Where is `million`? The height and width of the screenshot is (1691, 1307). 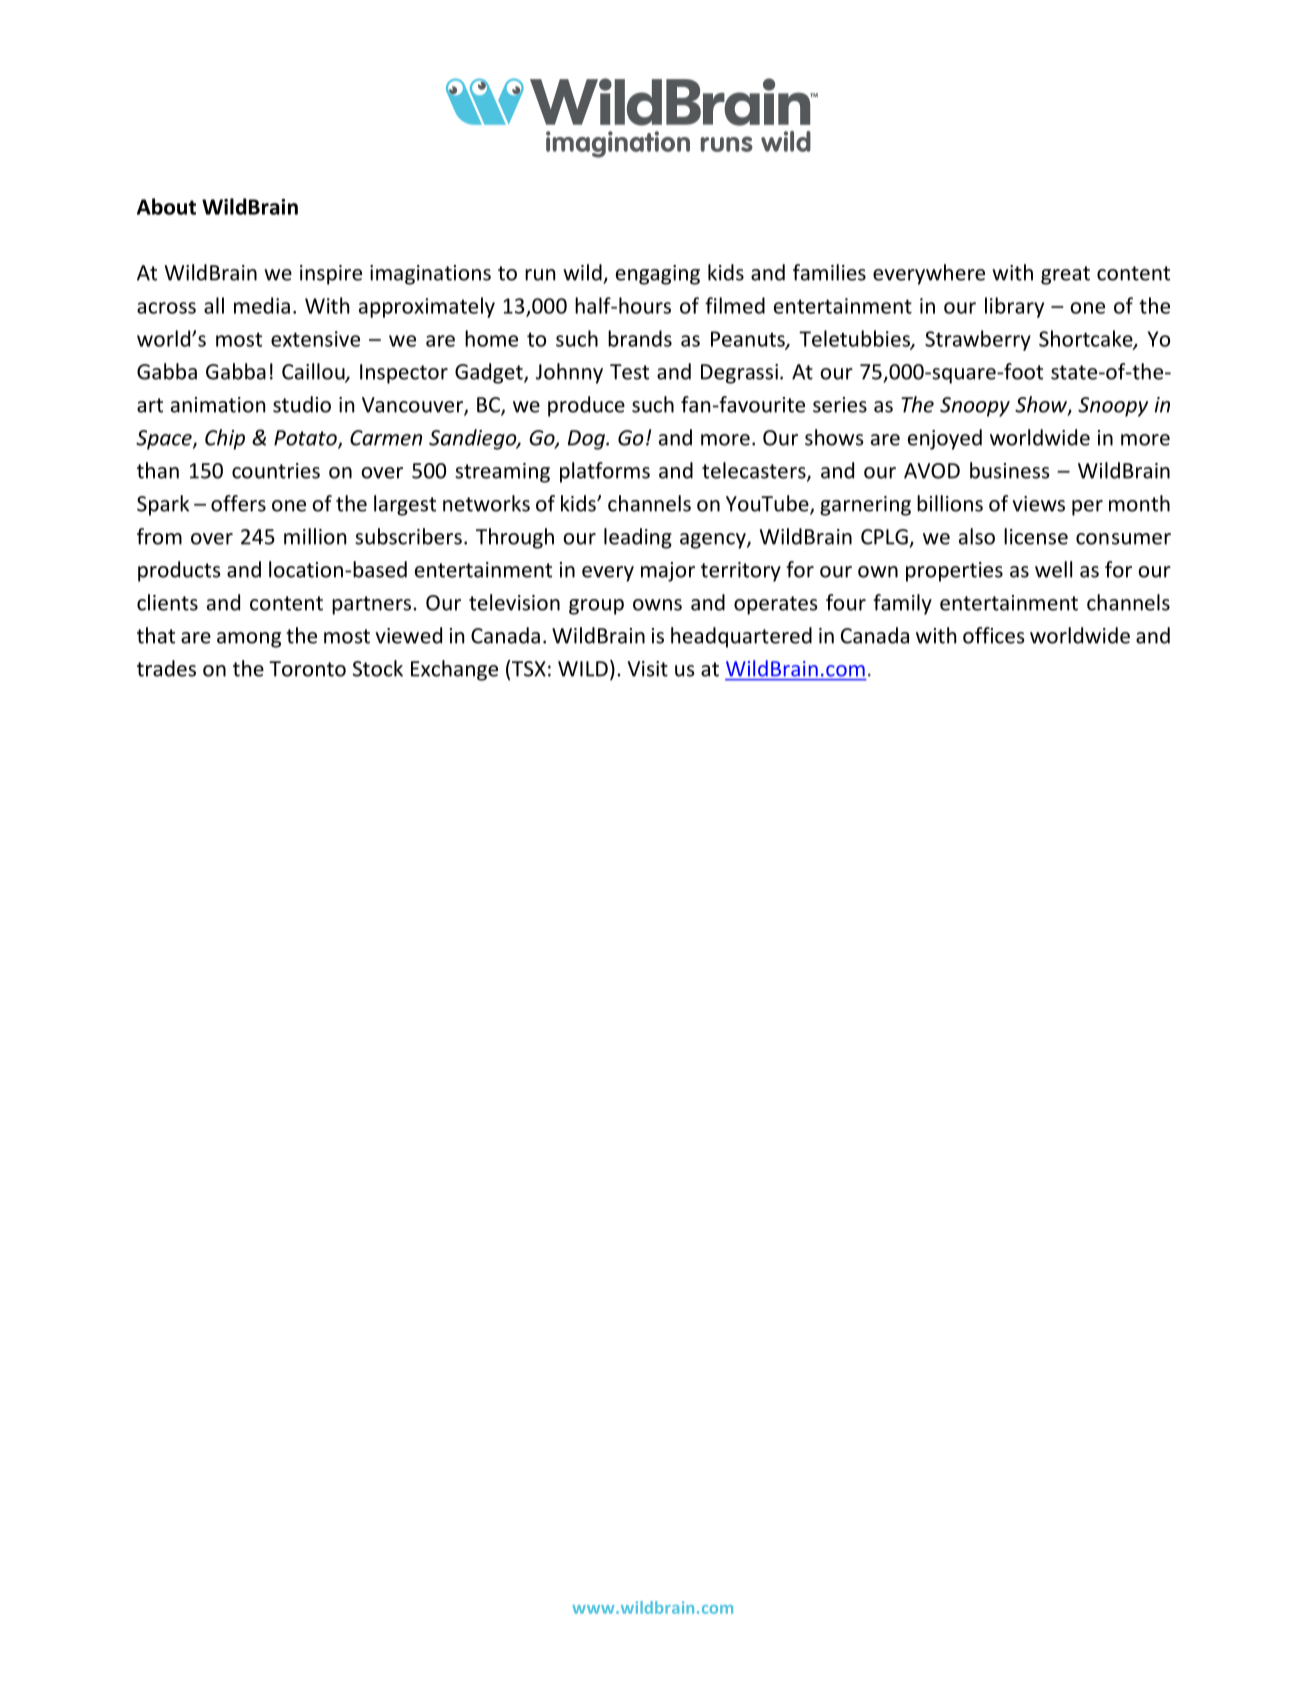 million is located at coordinates (315, 536).
